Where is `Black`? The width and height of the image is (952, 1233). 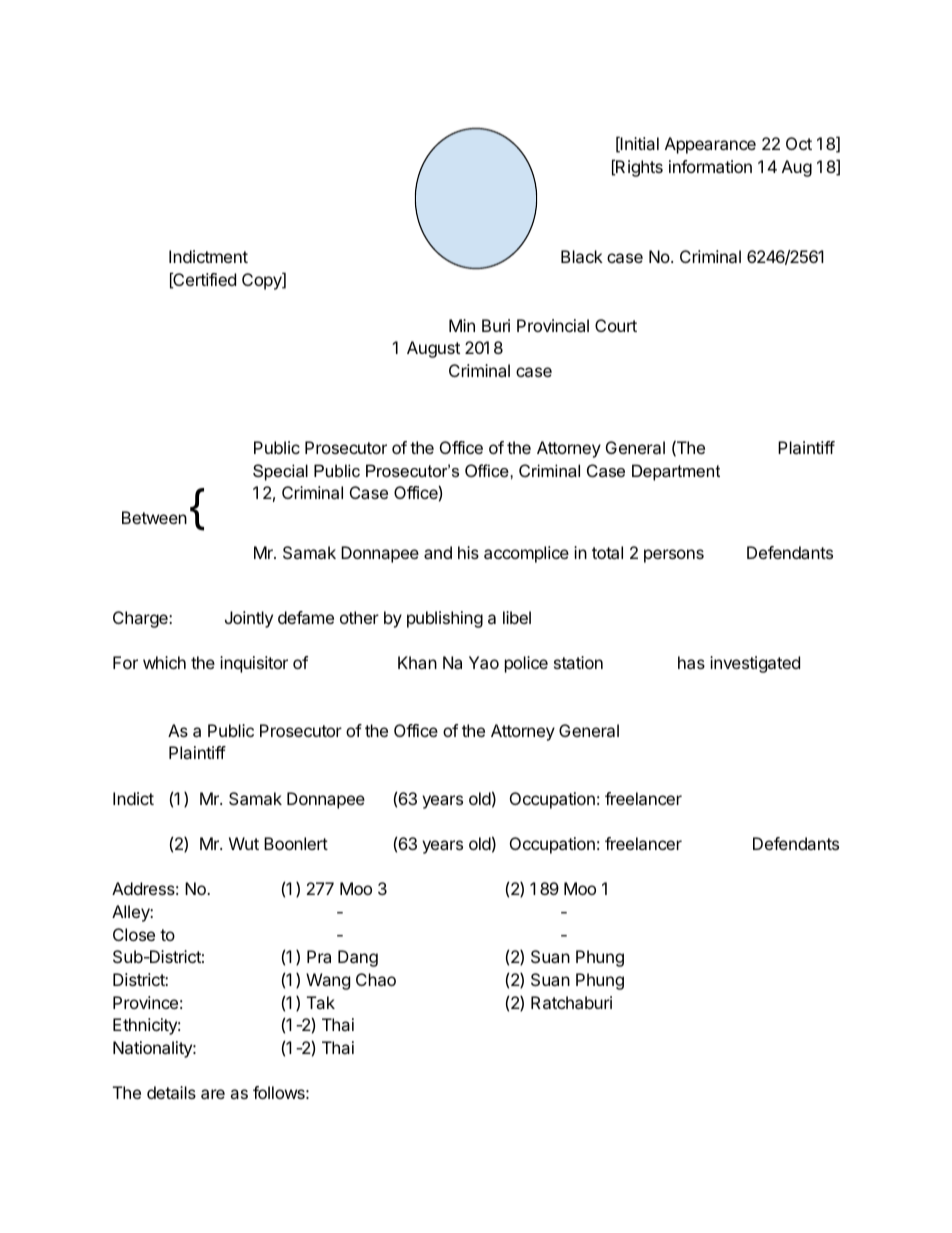
Black is located at coordinates (582, 256).
